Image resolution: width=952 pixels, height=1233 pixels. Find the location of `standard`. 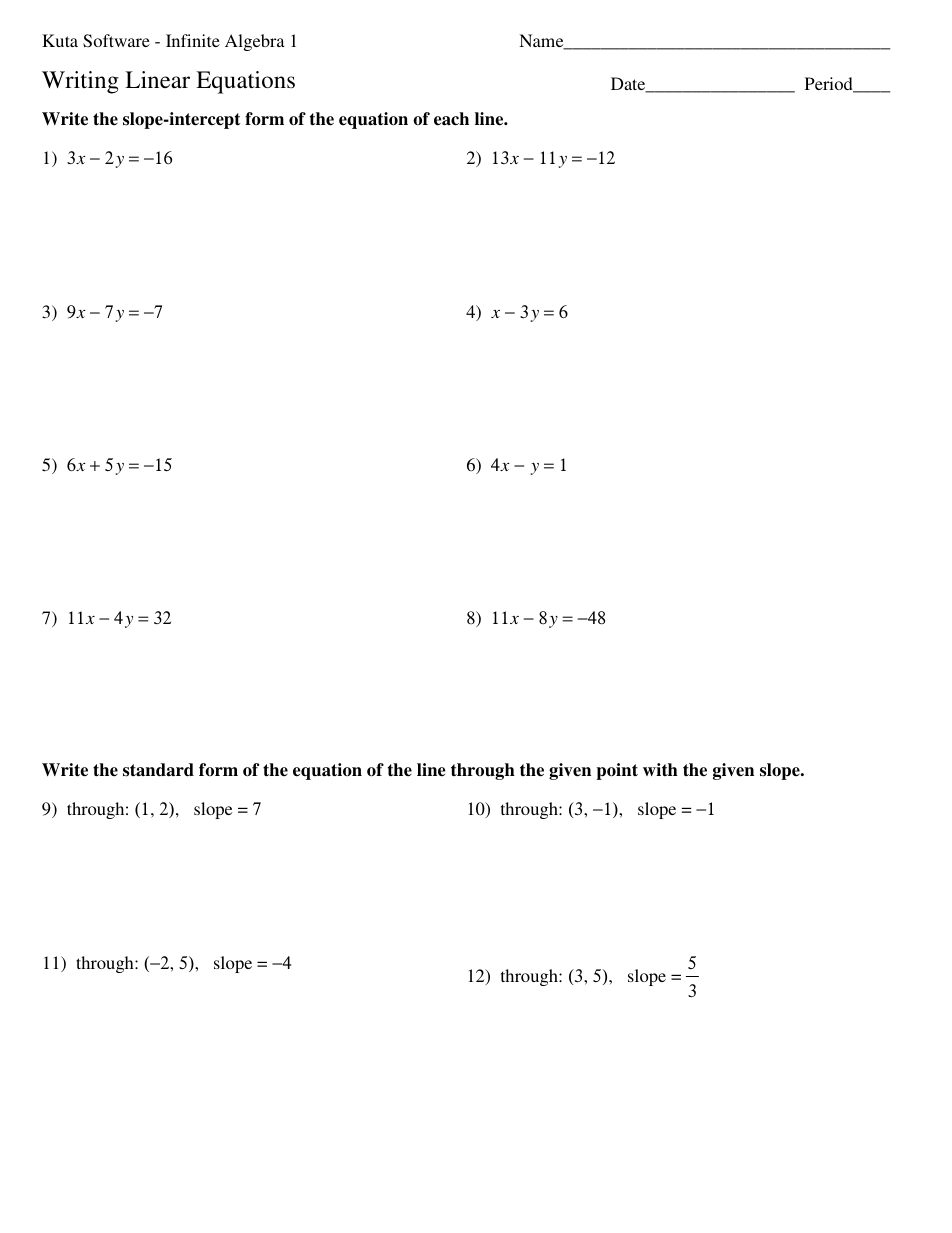

standard is located at coordinates (158, 770).
